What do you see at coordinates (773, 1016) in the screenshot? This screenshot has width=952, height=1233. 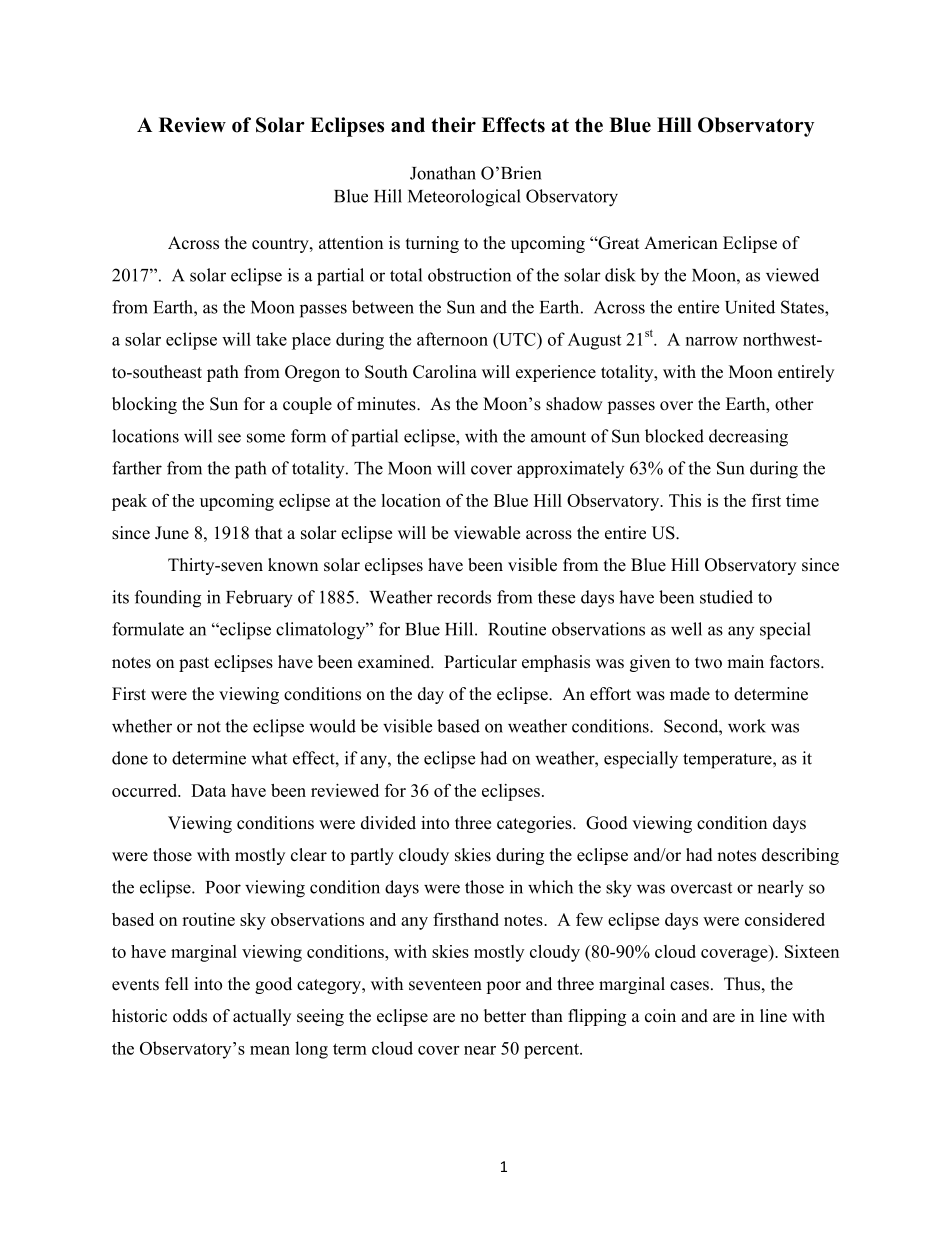 I see `line` at bounding box center [773, 1016].
